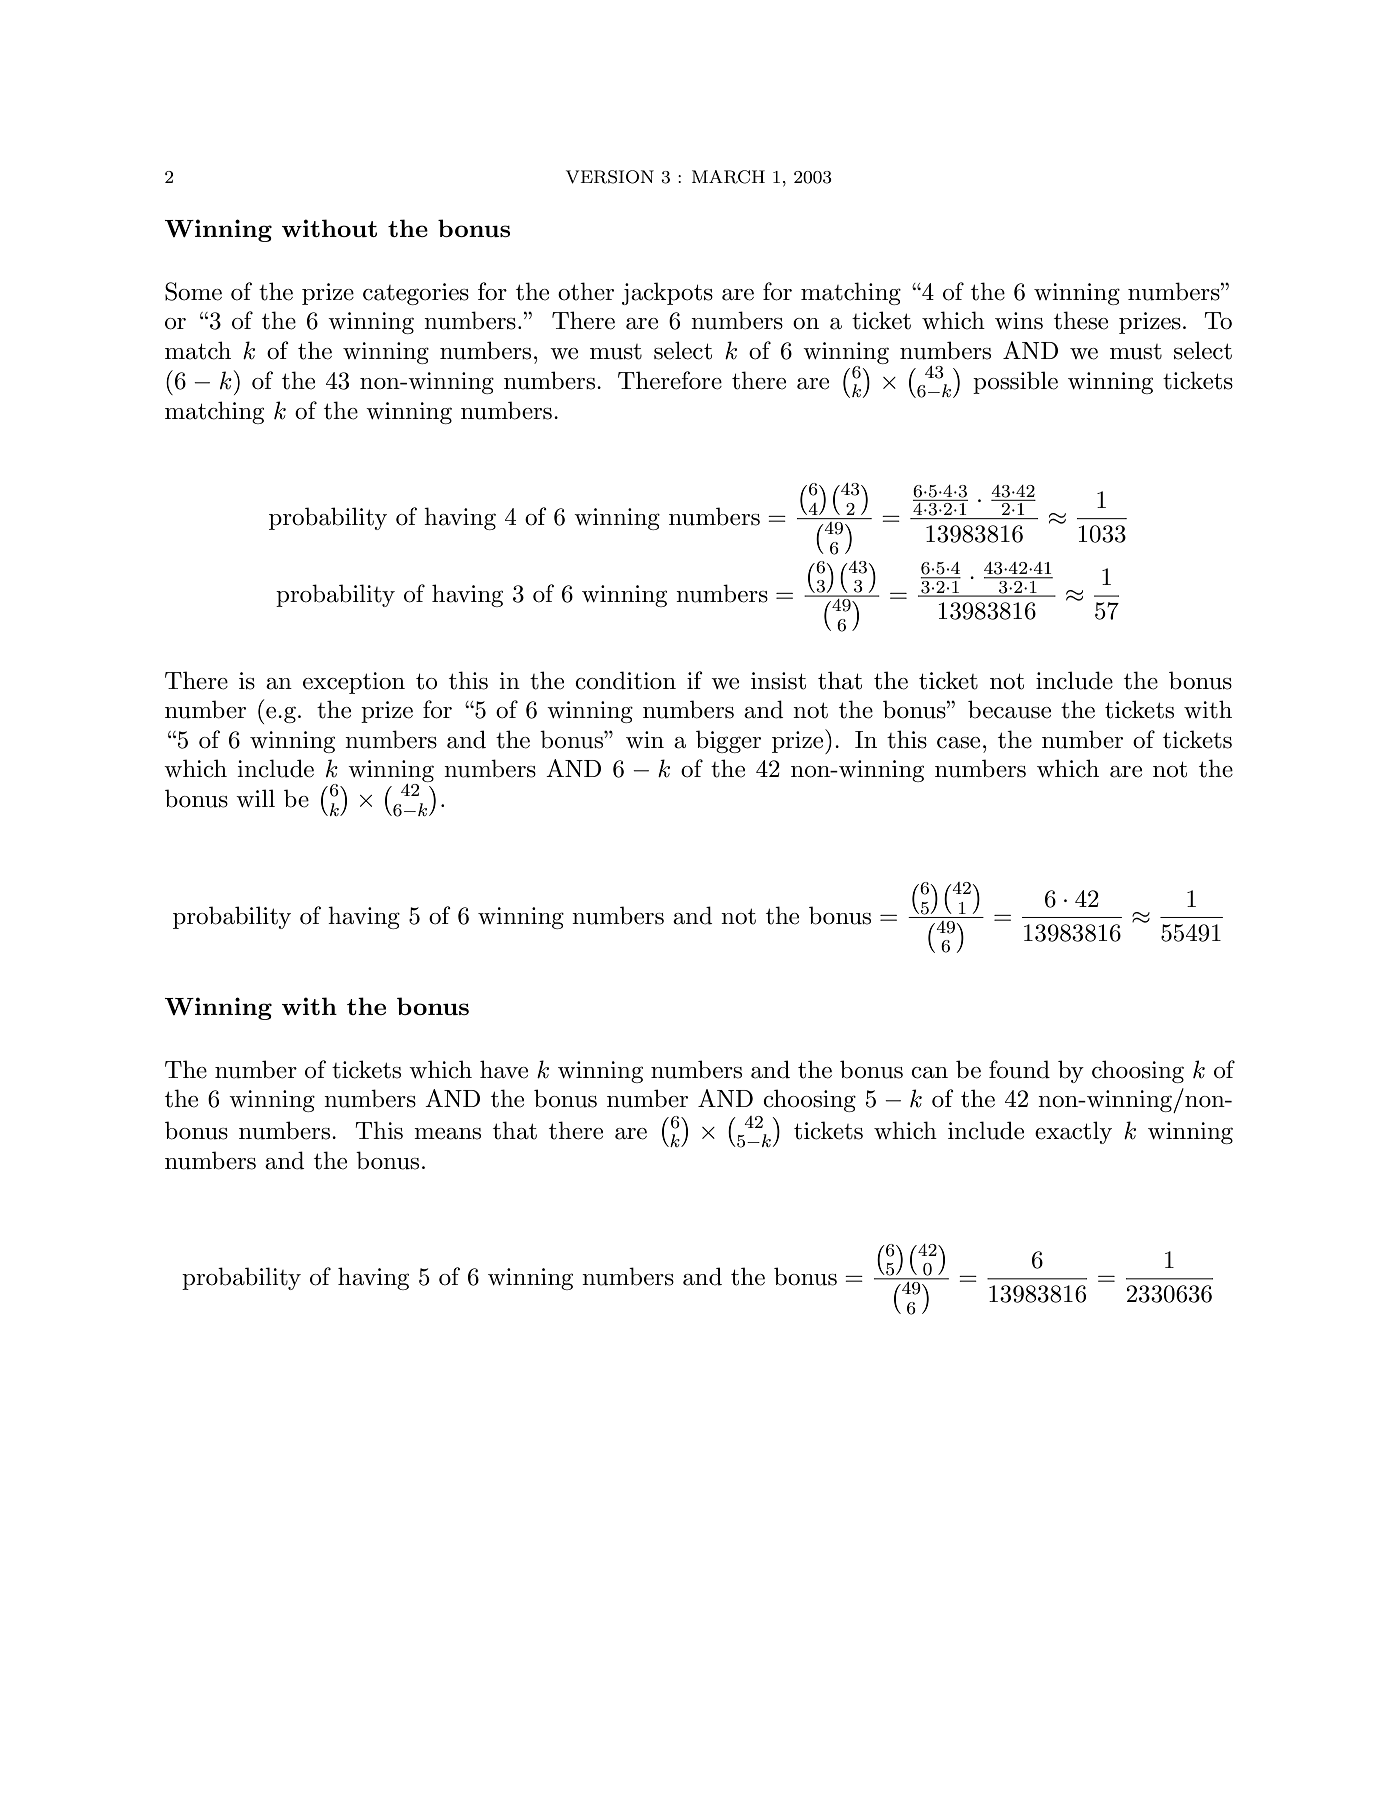 This image has height=1809, width=1398. What do you see at coordinates (1015, 382) in the image?
I see `possible` at bounding box center [1015, 382].
